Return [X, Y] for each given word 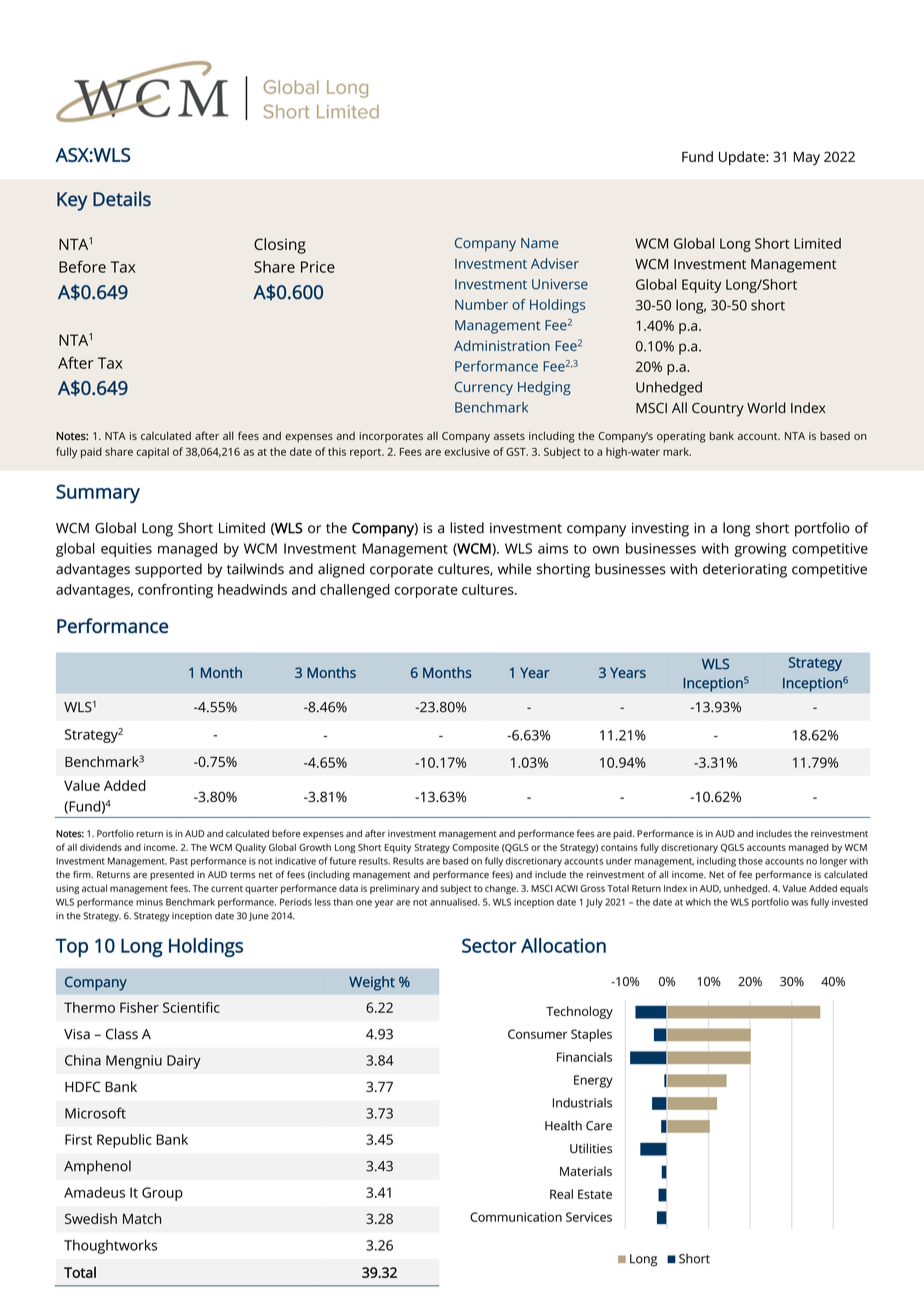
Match [142, 1218]
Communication [516, 1217]
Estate [595, 1194]
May [806, 159]
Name [540, 243]
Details [122, 199]
